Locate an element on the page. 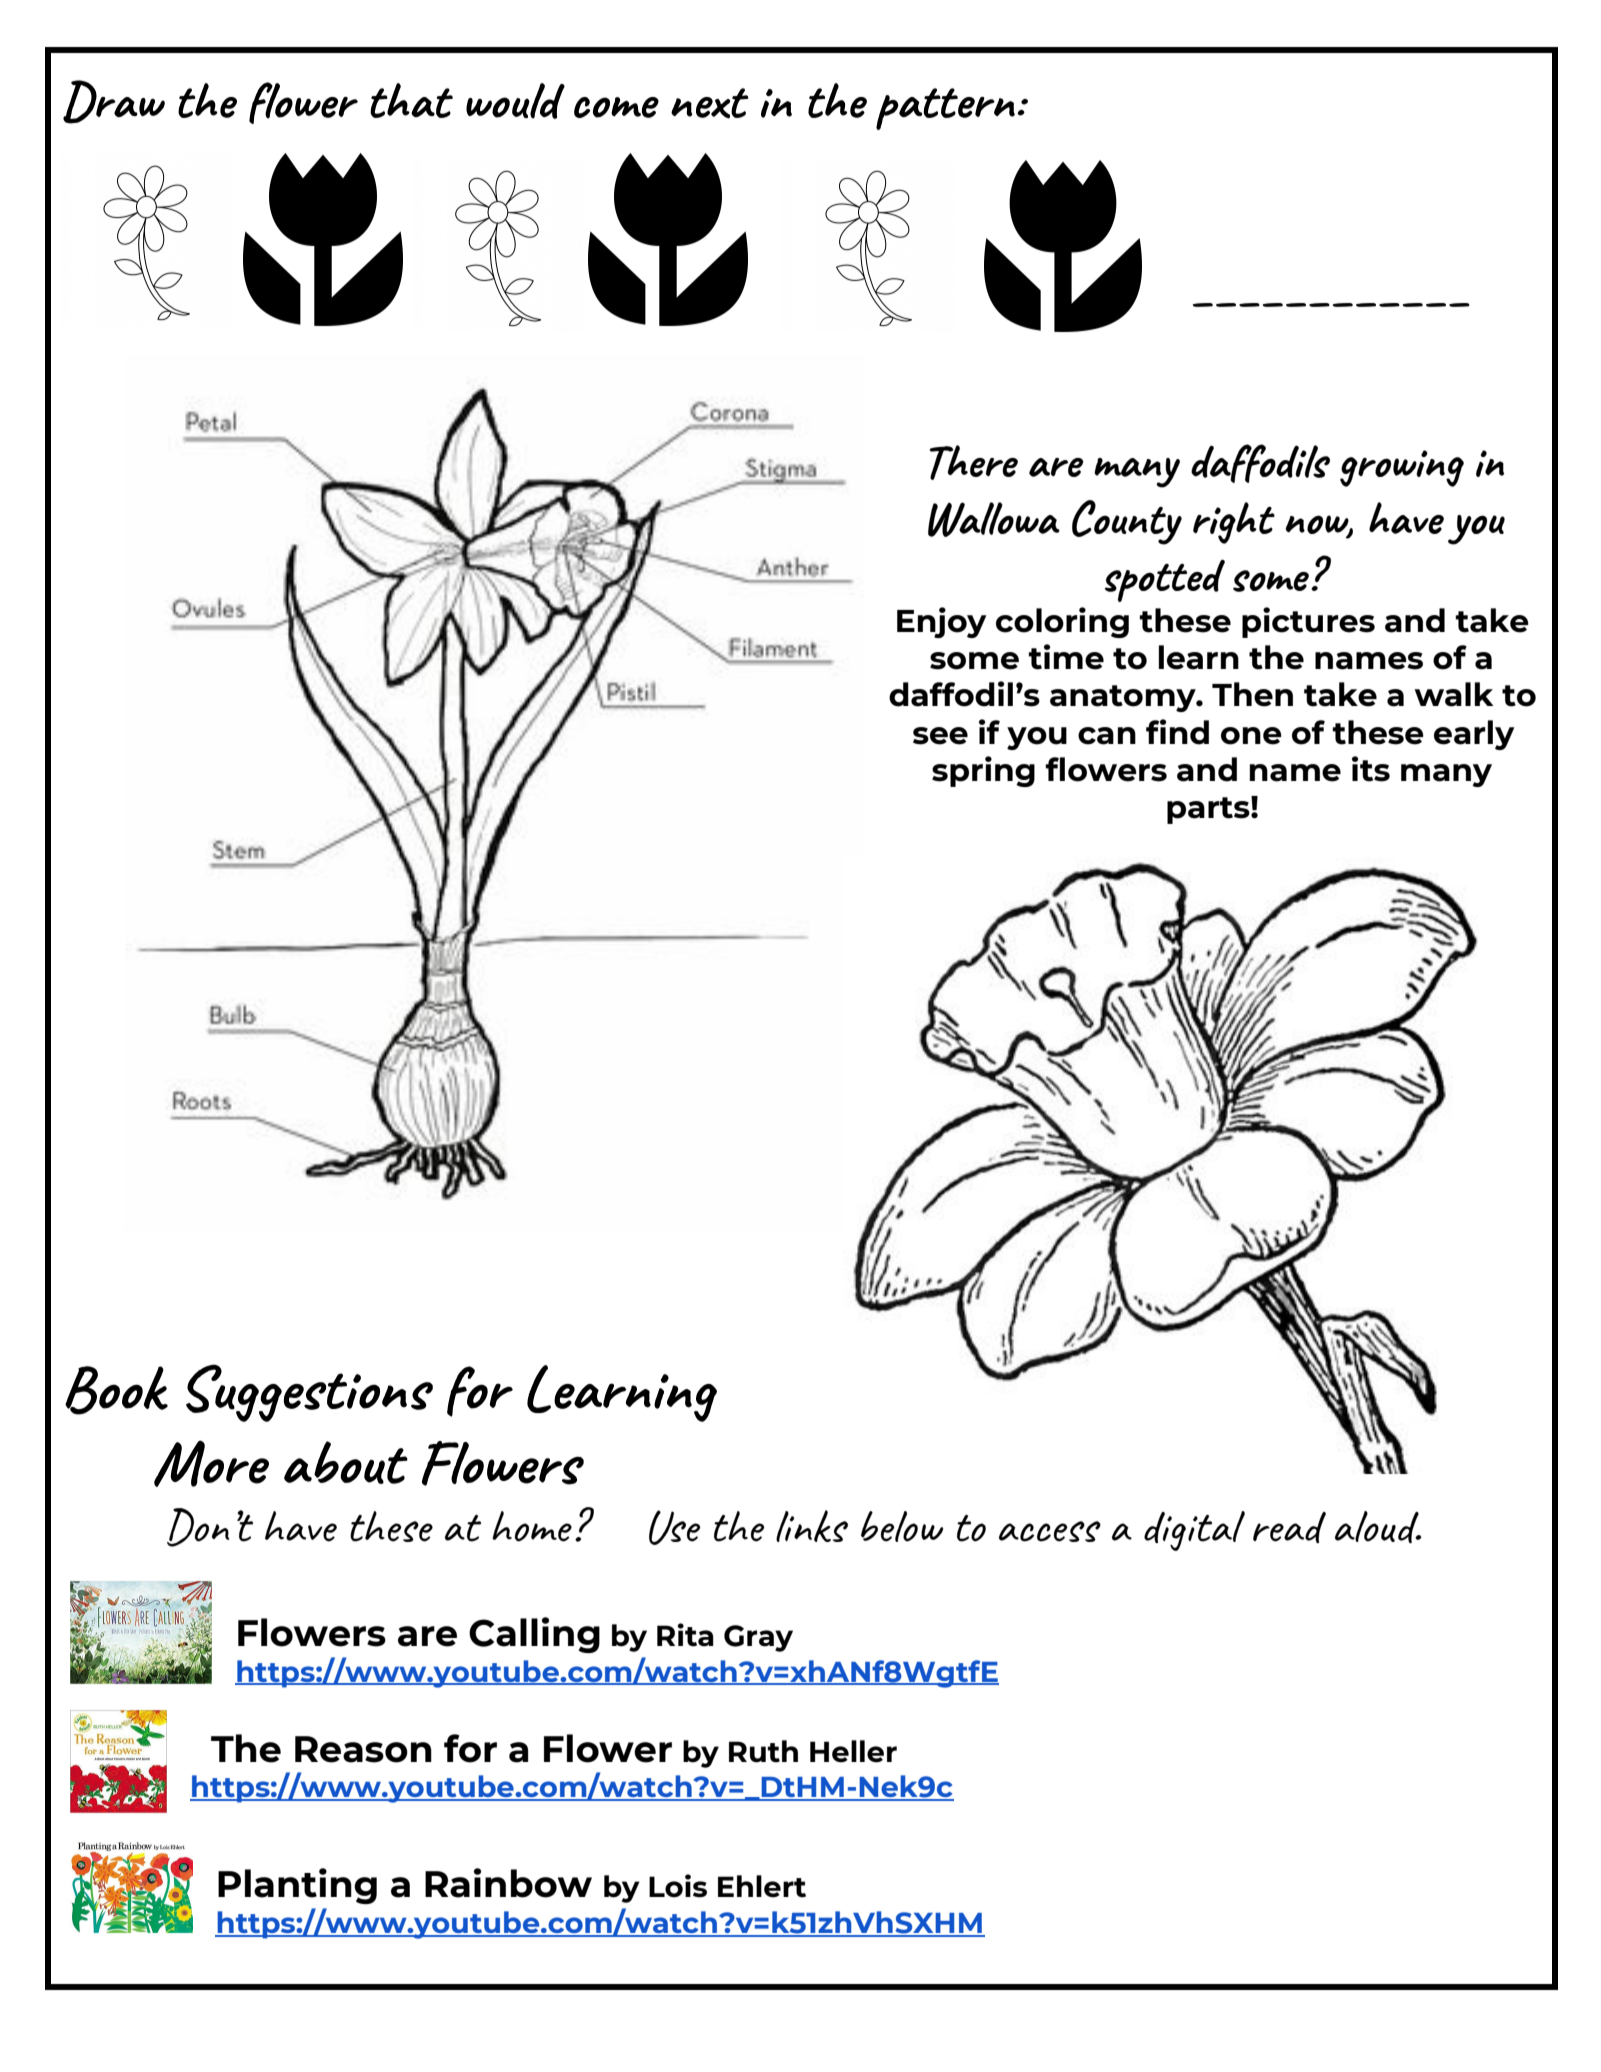 This image has height=2072, width=1601. Ruth is located at coordinates (763, 1751).
